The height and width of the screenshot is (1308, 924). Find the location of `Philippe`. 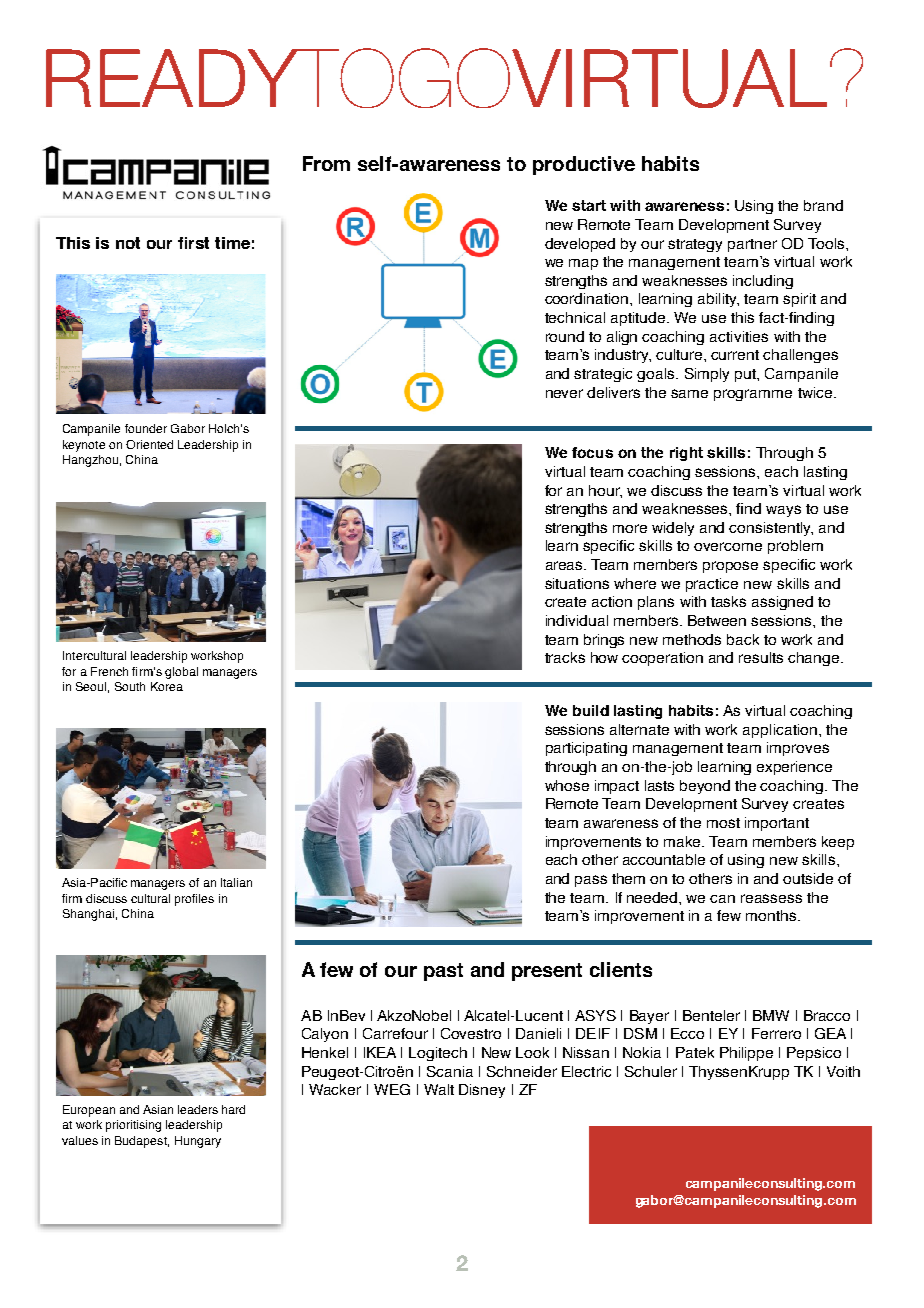

Philippe is located at coordinates (746, 1054).
